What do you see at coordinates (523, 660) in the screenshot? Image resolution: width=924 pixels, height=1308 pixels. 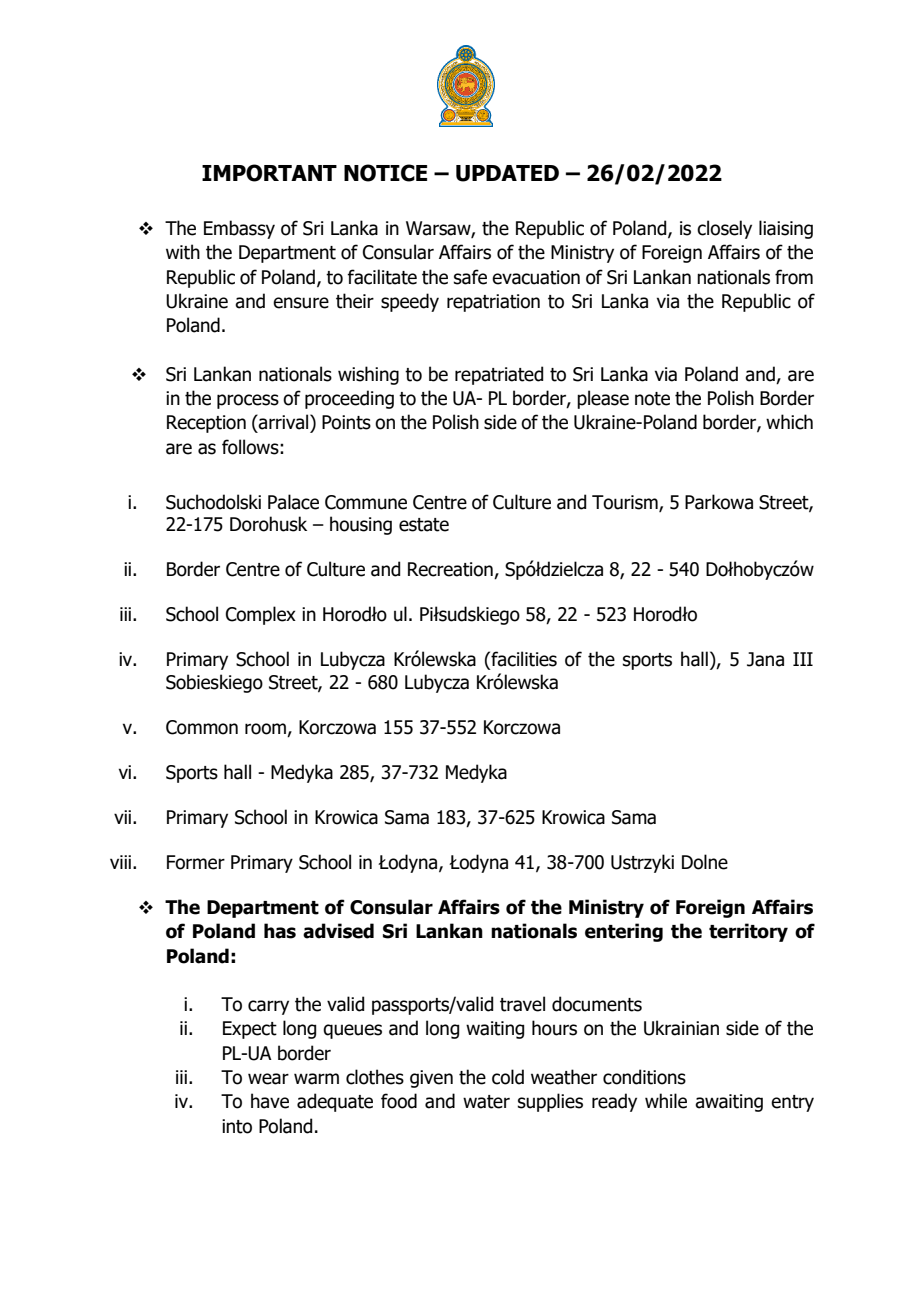 I see `facilities` at bounding box center [523, 660].
